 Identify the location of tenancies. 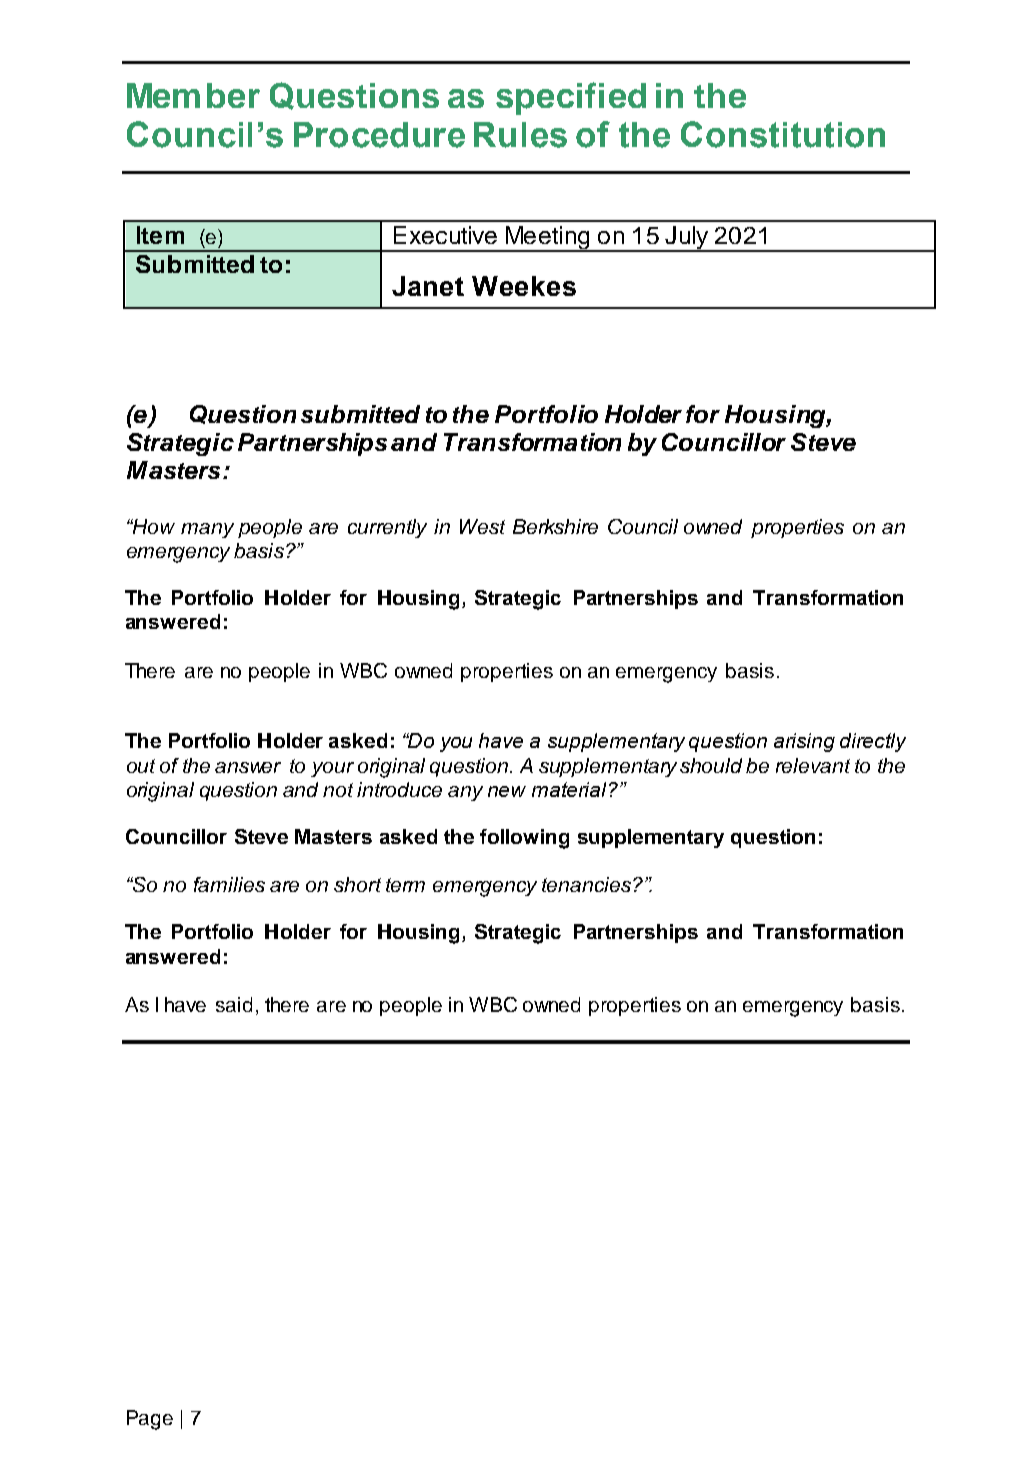
(586, 884).
